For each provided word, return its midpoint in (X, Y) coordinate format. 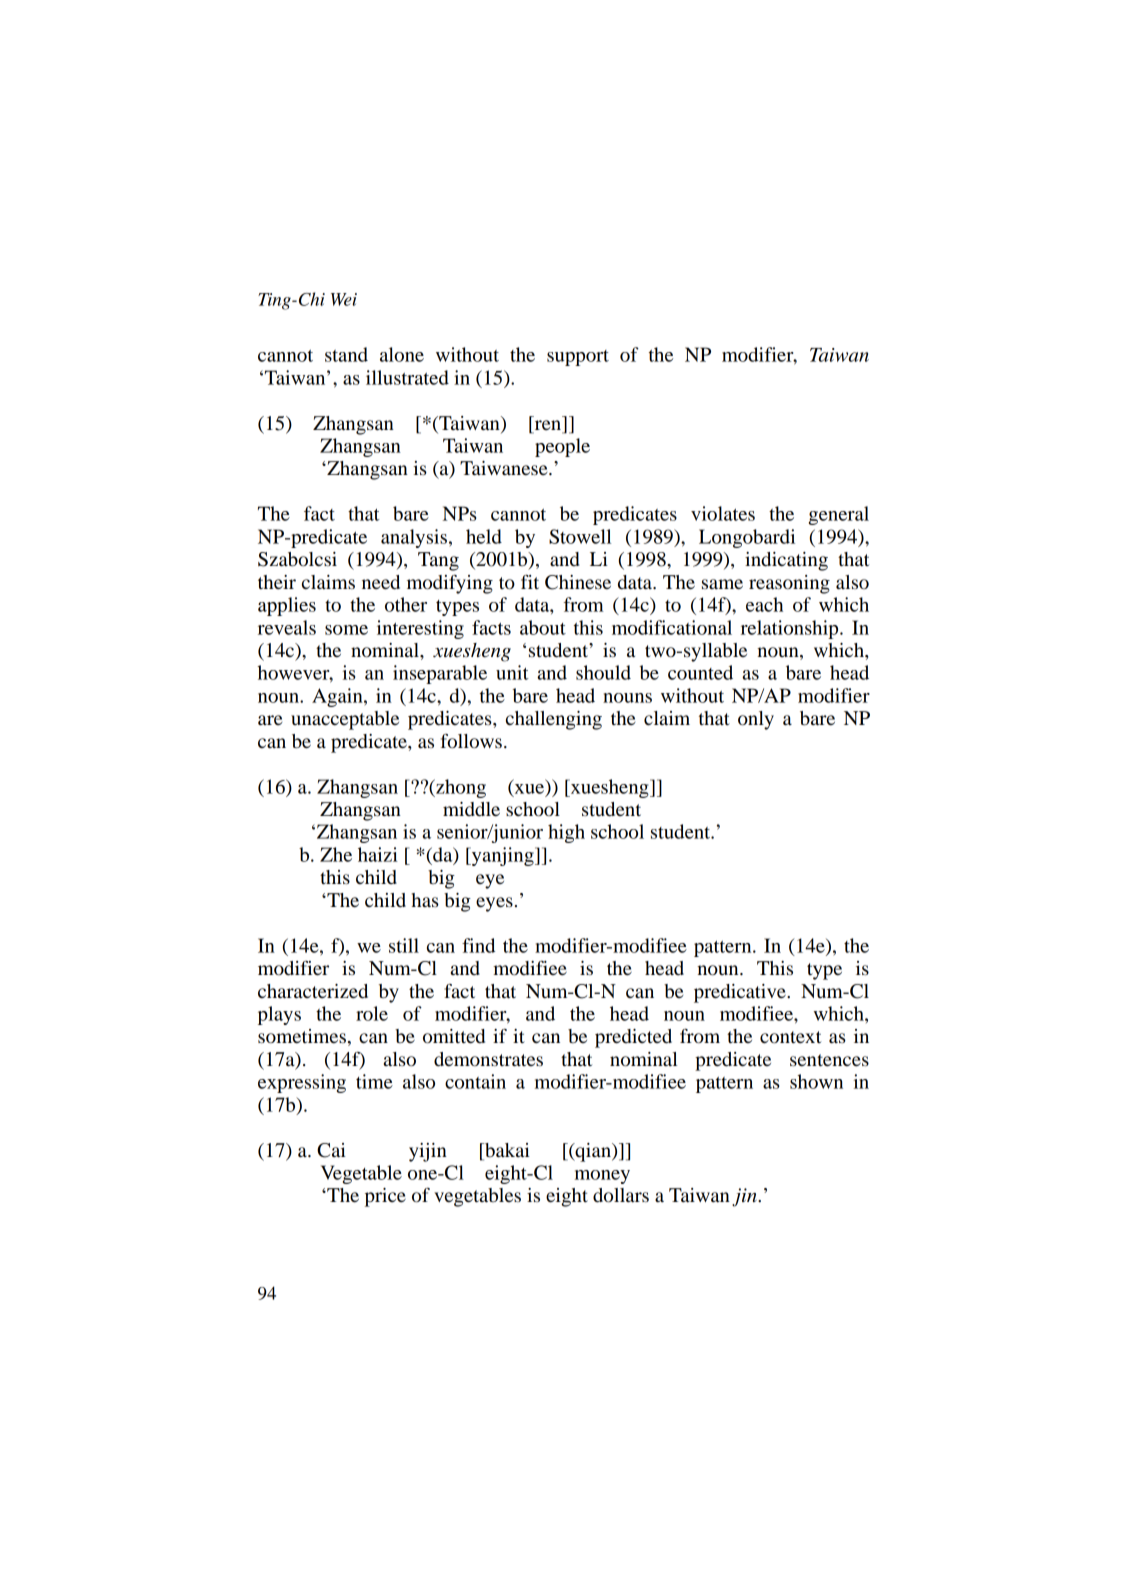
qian (593, 1152)
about (543, 627)
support (578, 358)
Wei (344, 299)
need (381, 582)
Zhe (336, 854)
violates (723, 513)
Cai (331, 1150)
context (790, 1037)
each (764, 604)
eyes (494, 904)
